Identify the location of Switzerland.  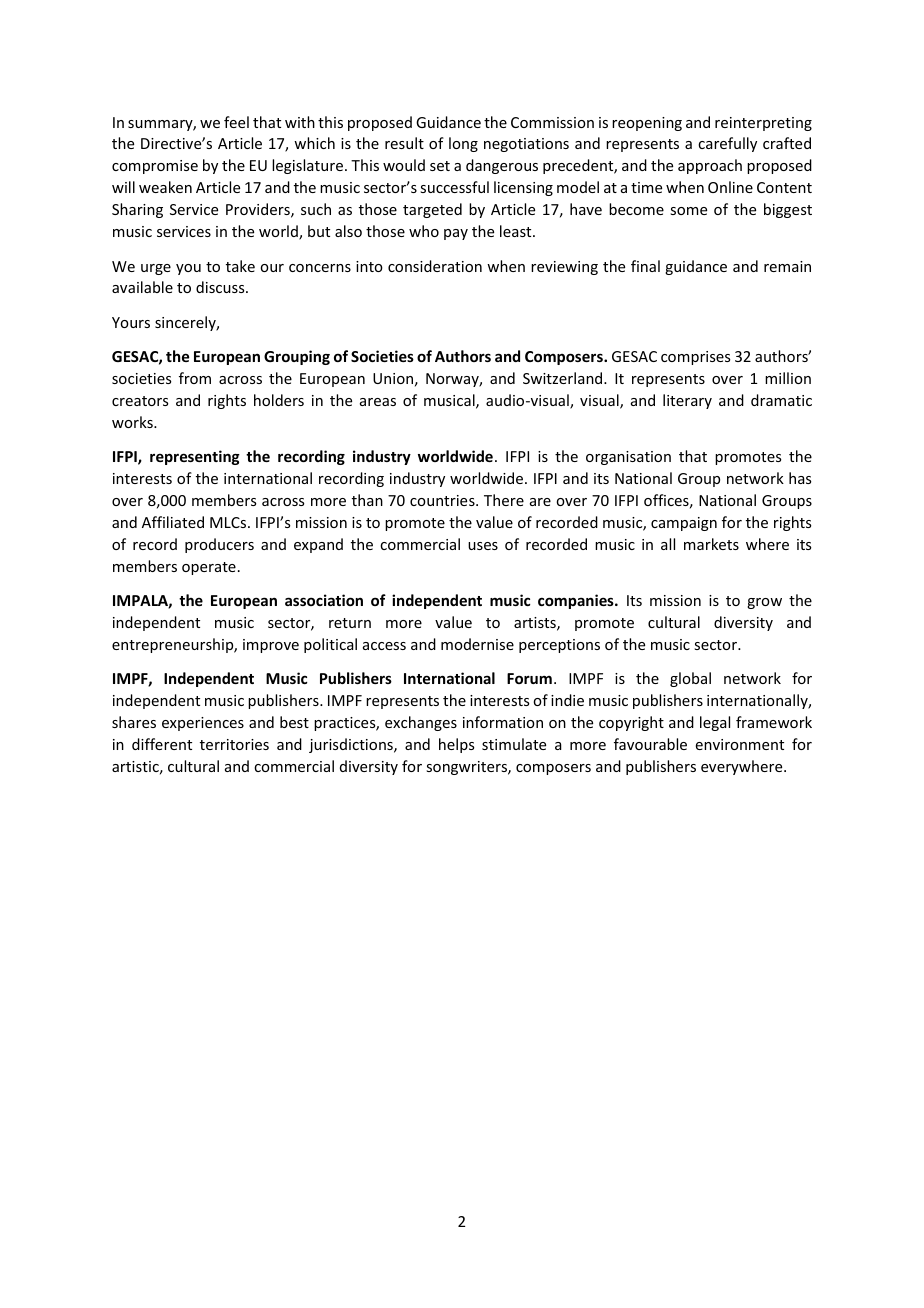
(564, 378).
